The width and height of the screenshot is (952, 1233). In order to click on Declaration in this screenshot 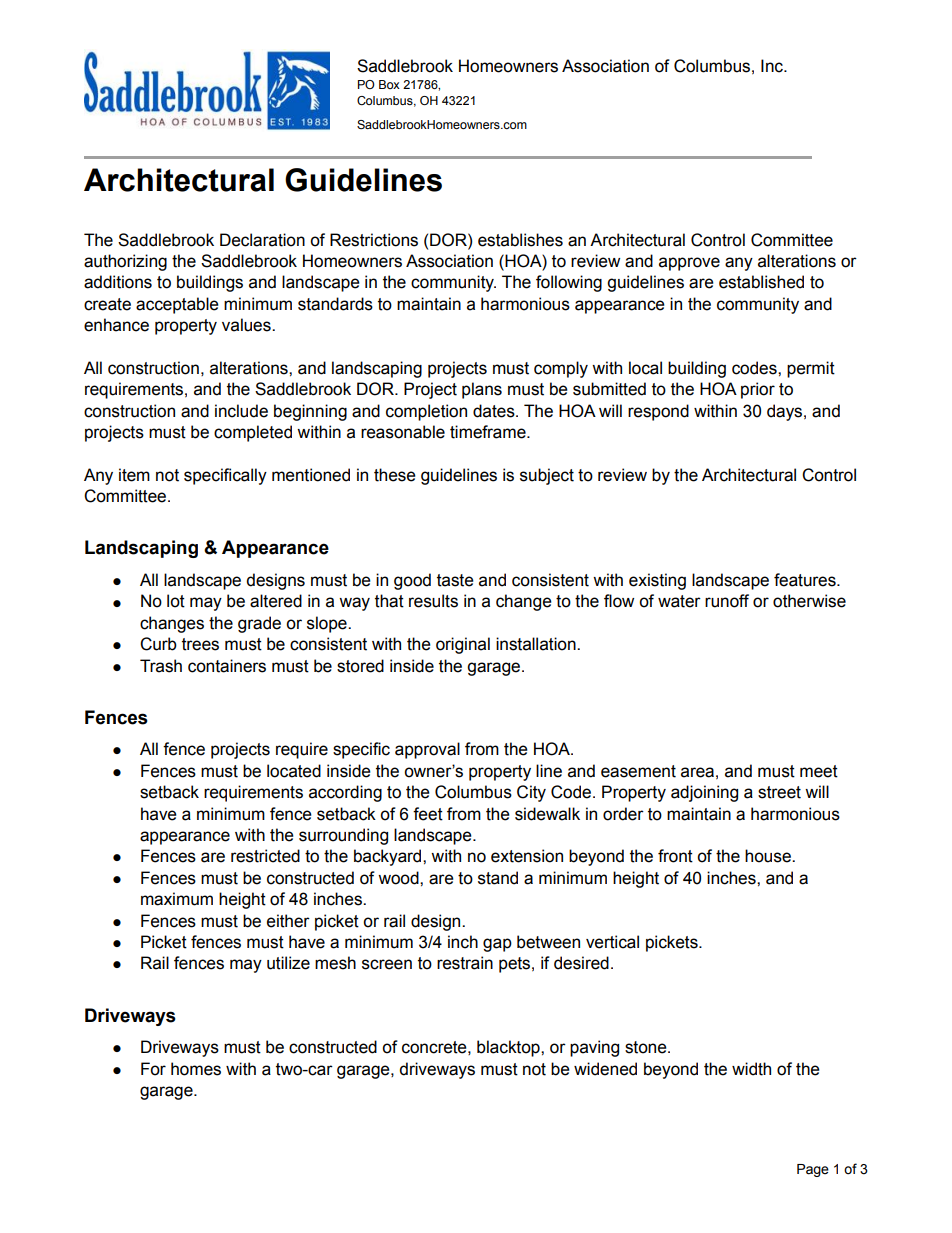, I will do `click(262, 240)`.
